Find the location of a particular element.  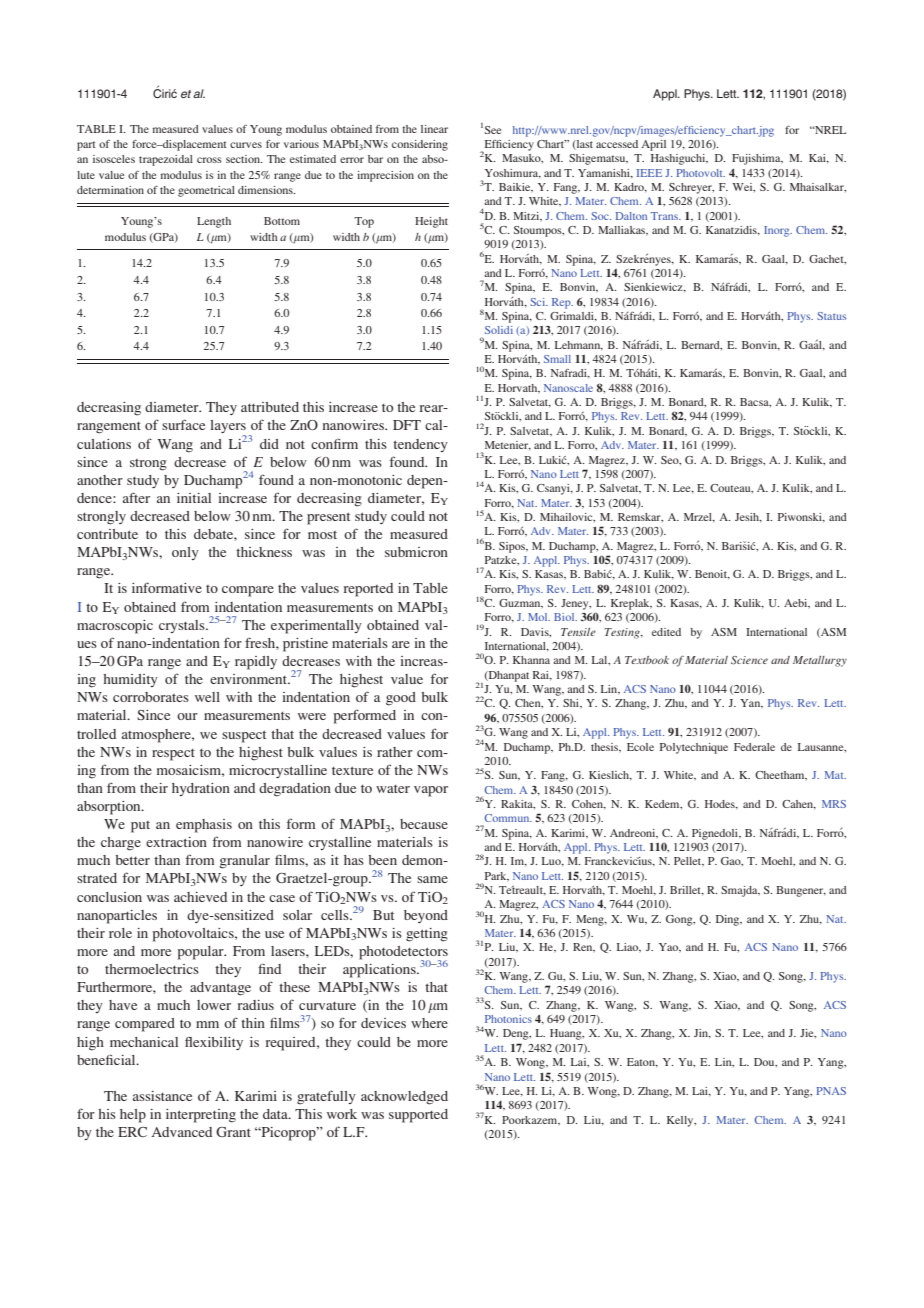

supported is located at coordinates (418, 1116).
